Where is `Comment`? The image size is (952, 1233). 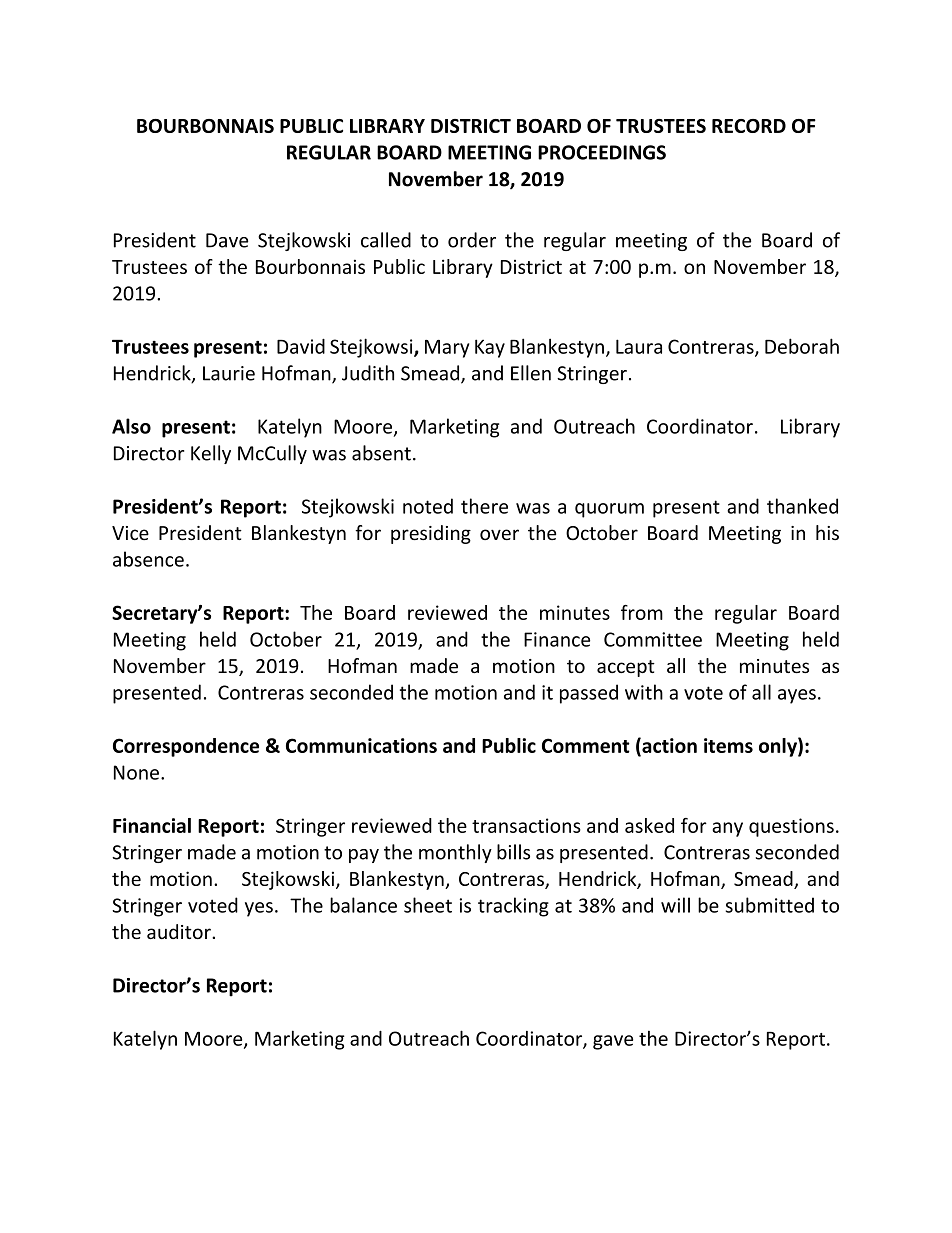
Comment is located at coordinates (586, 745).
